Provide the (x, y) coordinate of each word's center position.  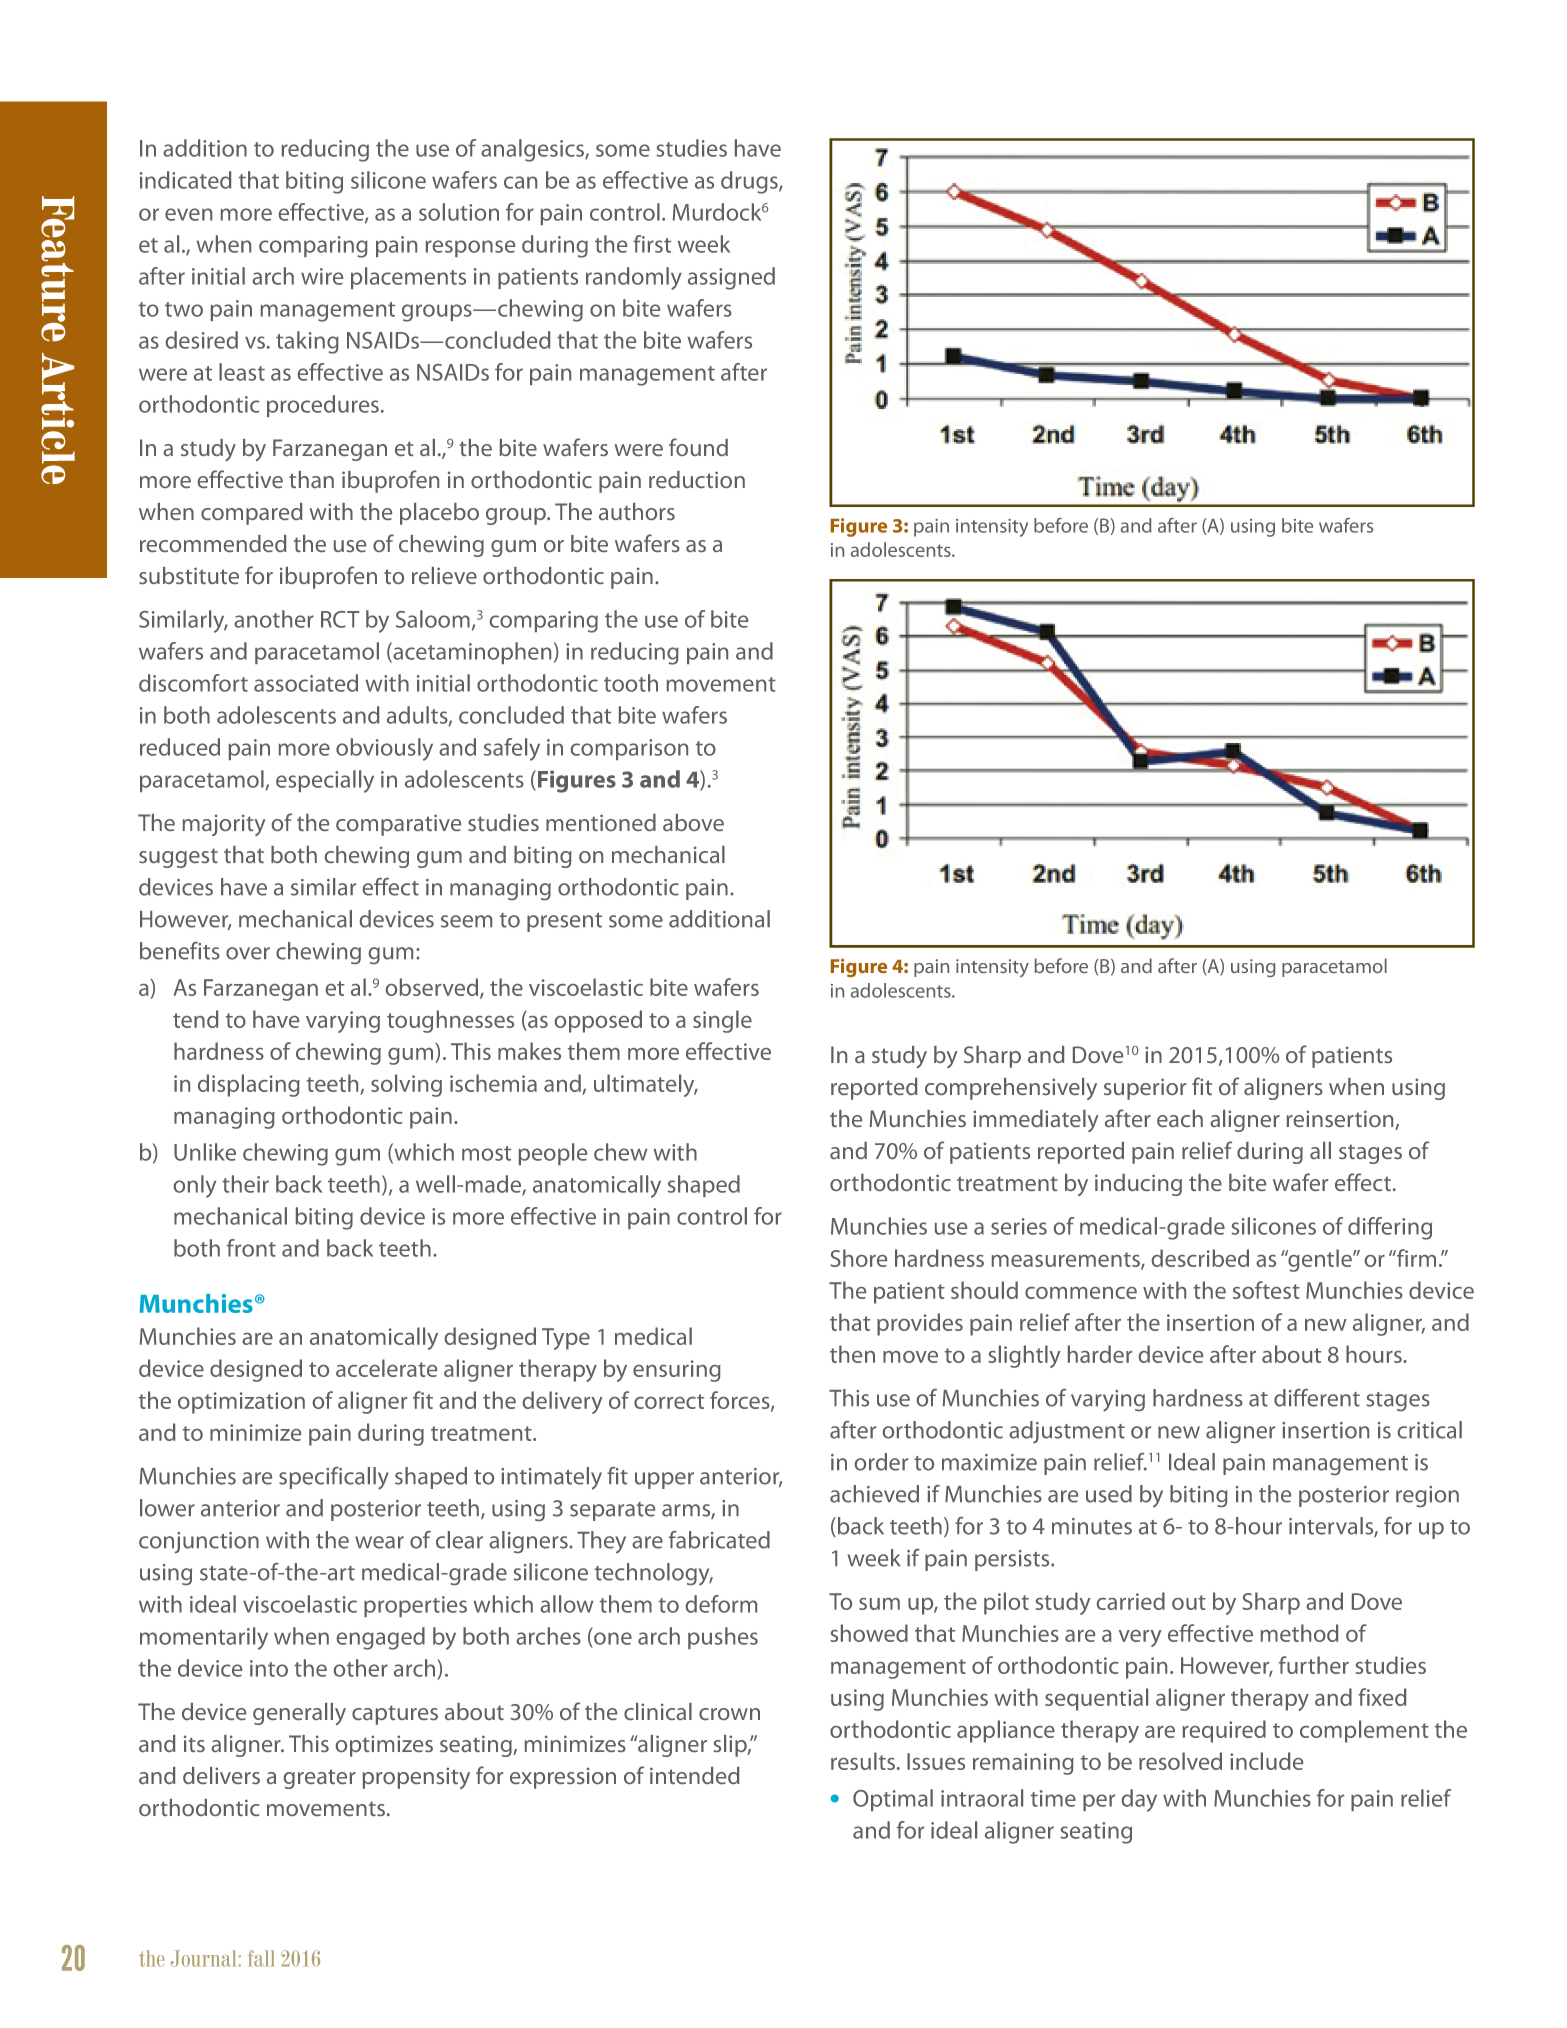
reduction (697, 479)
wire (322, 276)
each (1180, 1118)
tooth (631, 683)
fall (261, 1958)
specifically (334, 1478)
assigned (731, 278)
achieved (874, 1494)
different (1317, 1398)
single (722, 1021)
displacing (249, 1085)
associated (306, 683)
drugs (750, 182)
